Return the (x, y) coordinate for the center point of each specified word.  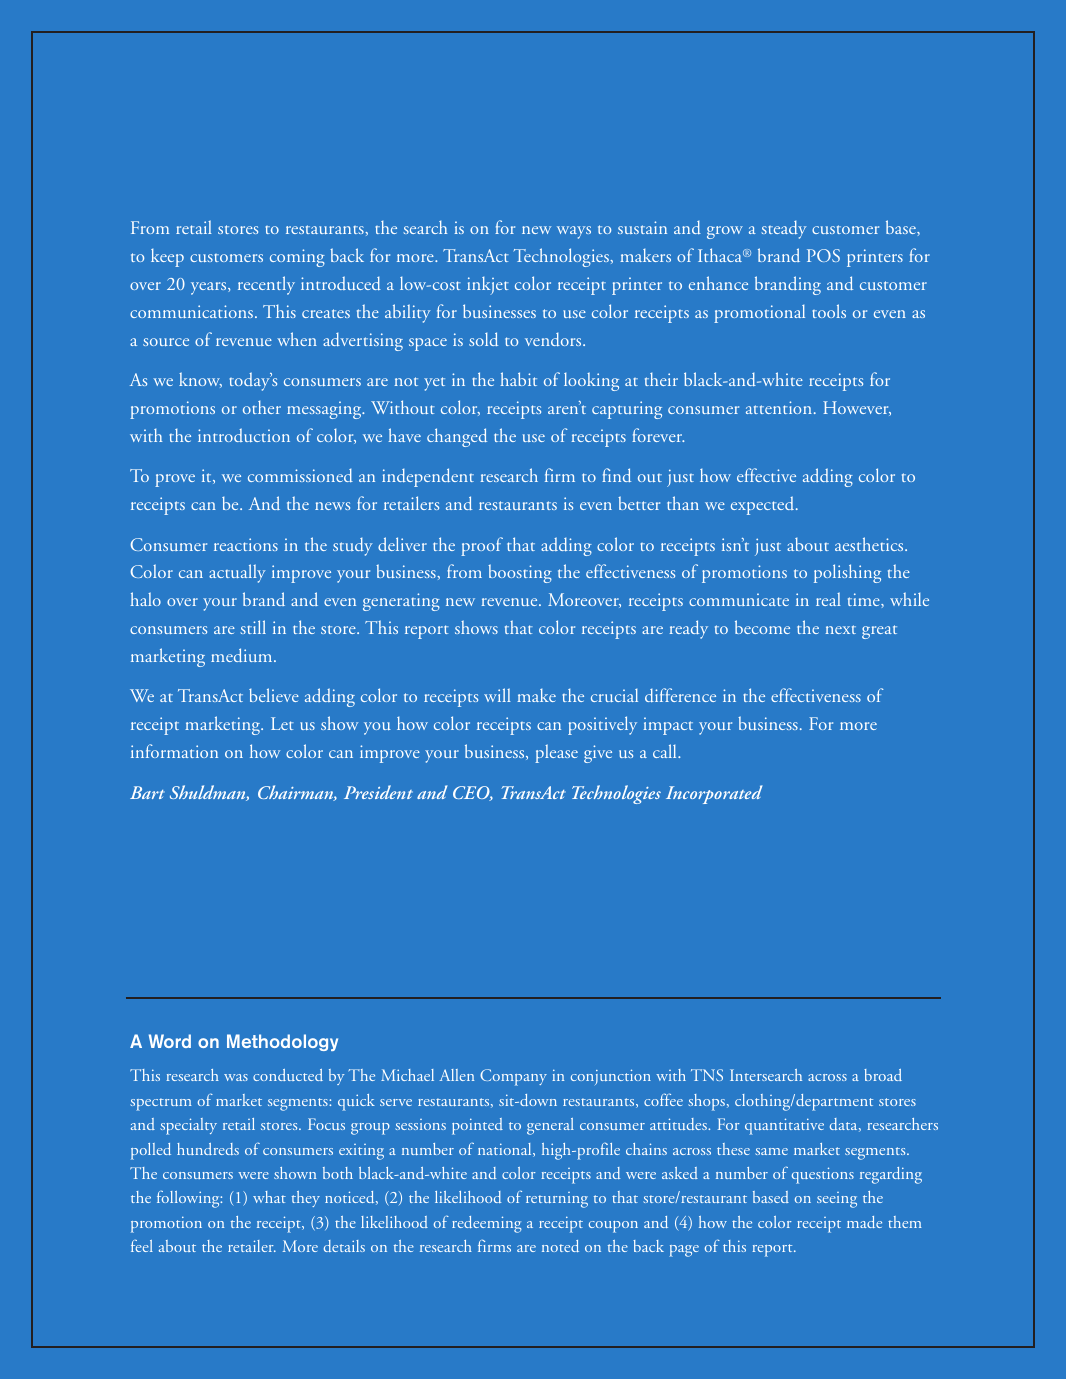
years (210, 288)
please (556, 753)
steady (784, 229)
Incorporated (714, 794)
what (269, 1197)
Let (282, 723)
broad (883, 1075)
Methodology (282, 1042)
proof (482, 546)
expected (764, 505)
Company (513, 1077)
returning (557, 1200)
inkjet (488, 285)
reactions (246, 544)
